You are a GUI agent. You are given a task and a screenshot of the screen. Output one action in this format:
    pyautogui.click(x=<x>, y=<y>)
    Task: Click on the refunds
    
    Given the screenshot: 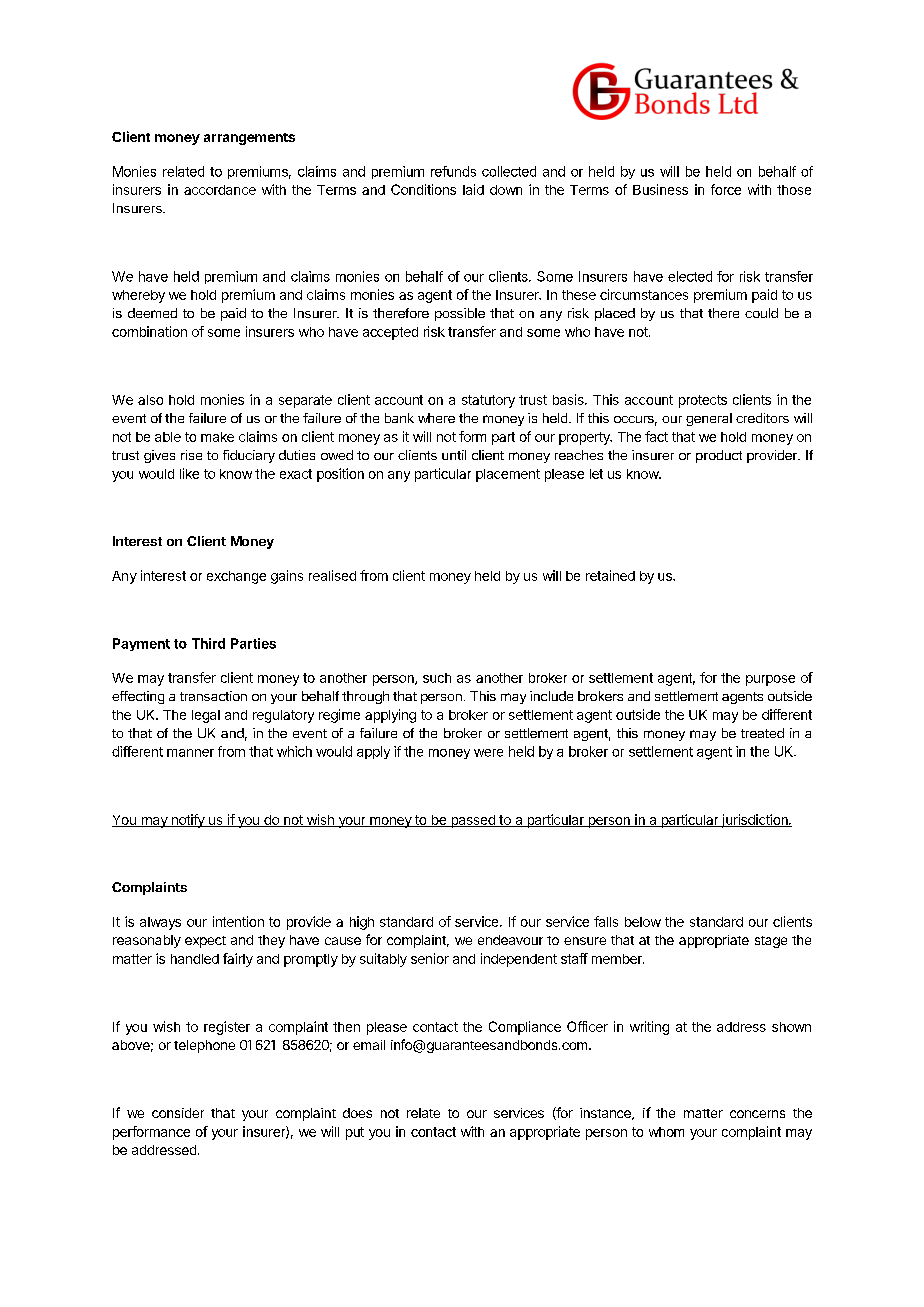 What is the action you would take?
    pyautogui.click(x=453, y=171)
